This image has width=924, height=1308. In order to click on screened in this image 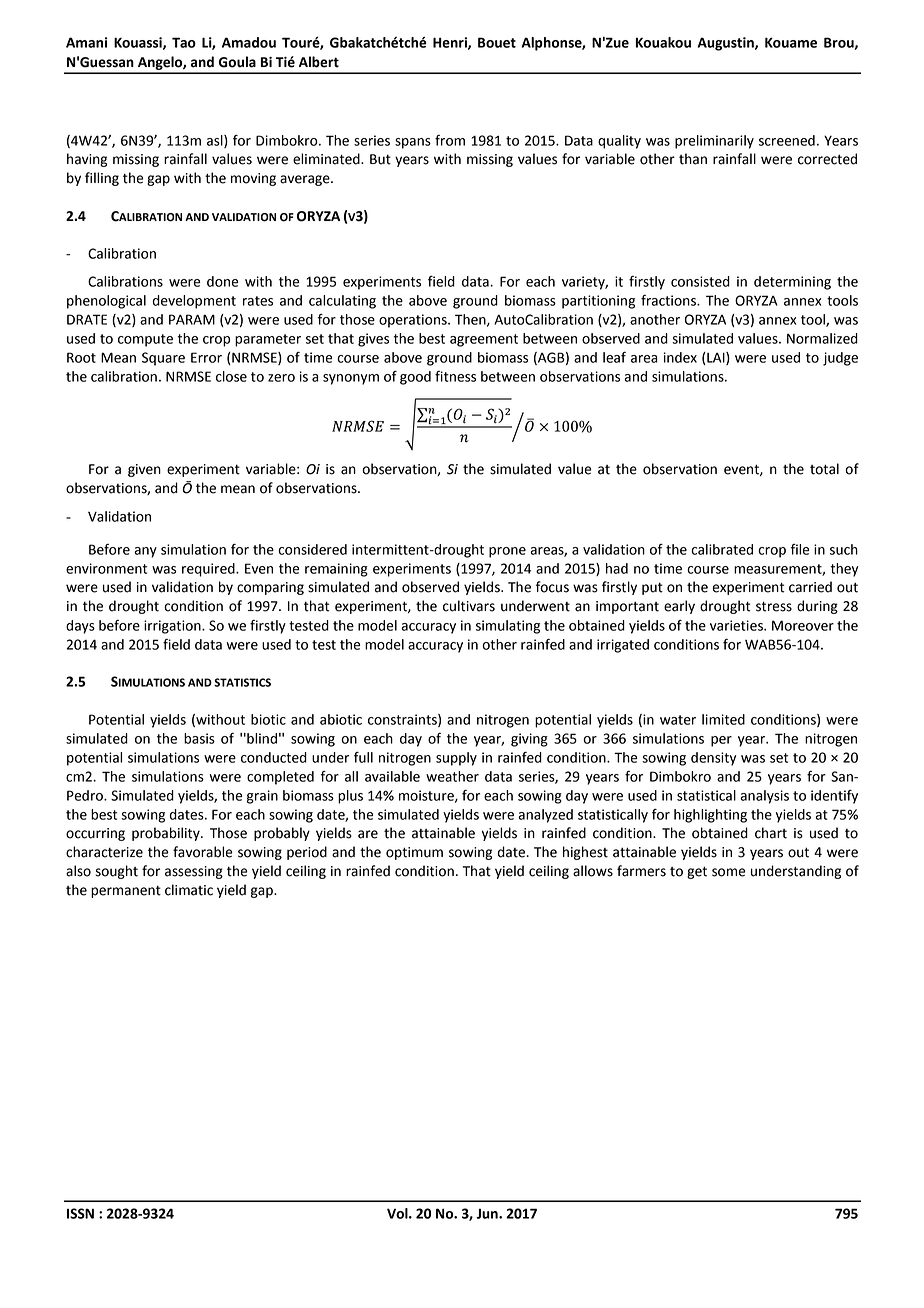, I will do `click(787, 140)`.
